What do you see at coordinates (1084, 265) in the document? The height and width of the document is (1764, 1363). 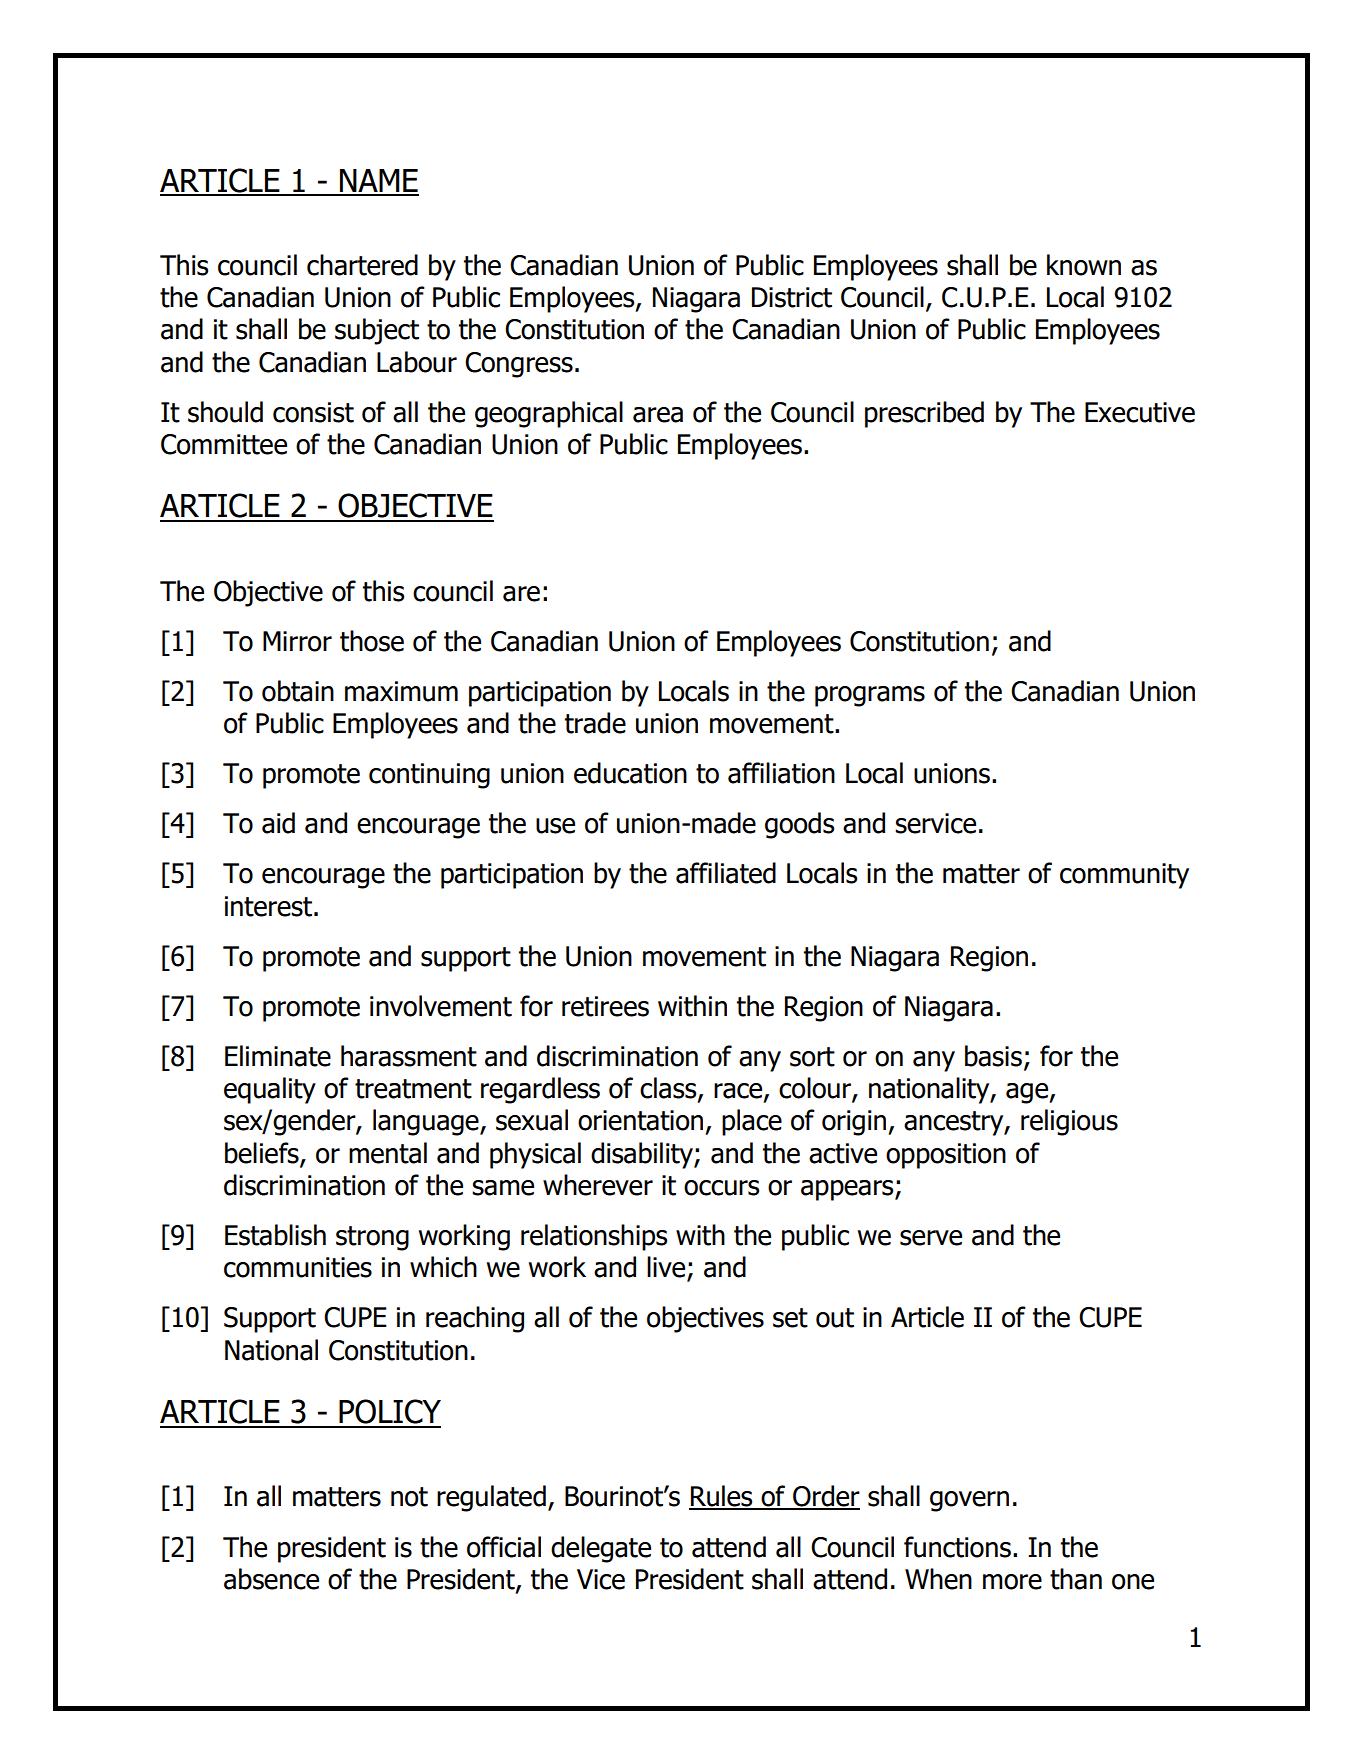 I see `known` at bounding box center [1084, 265].
